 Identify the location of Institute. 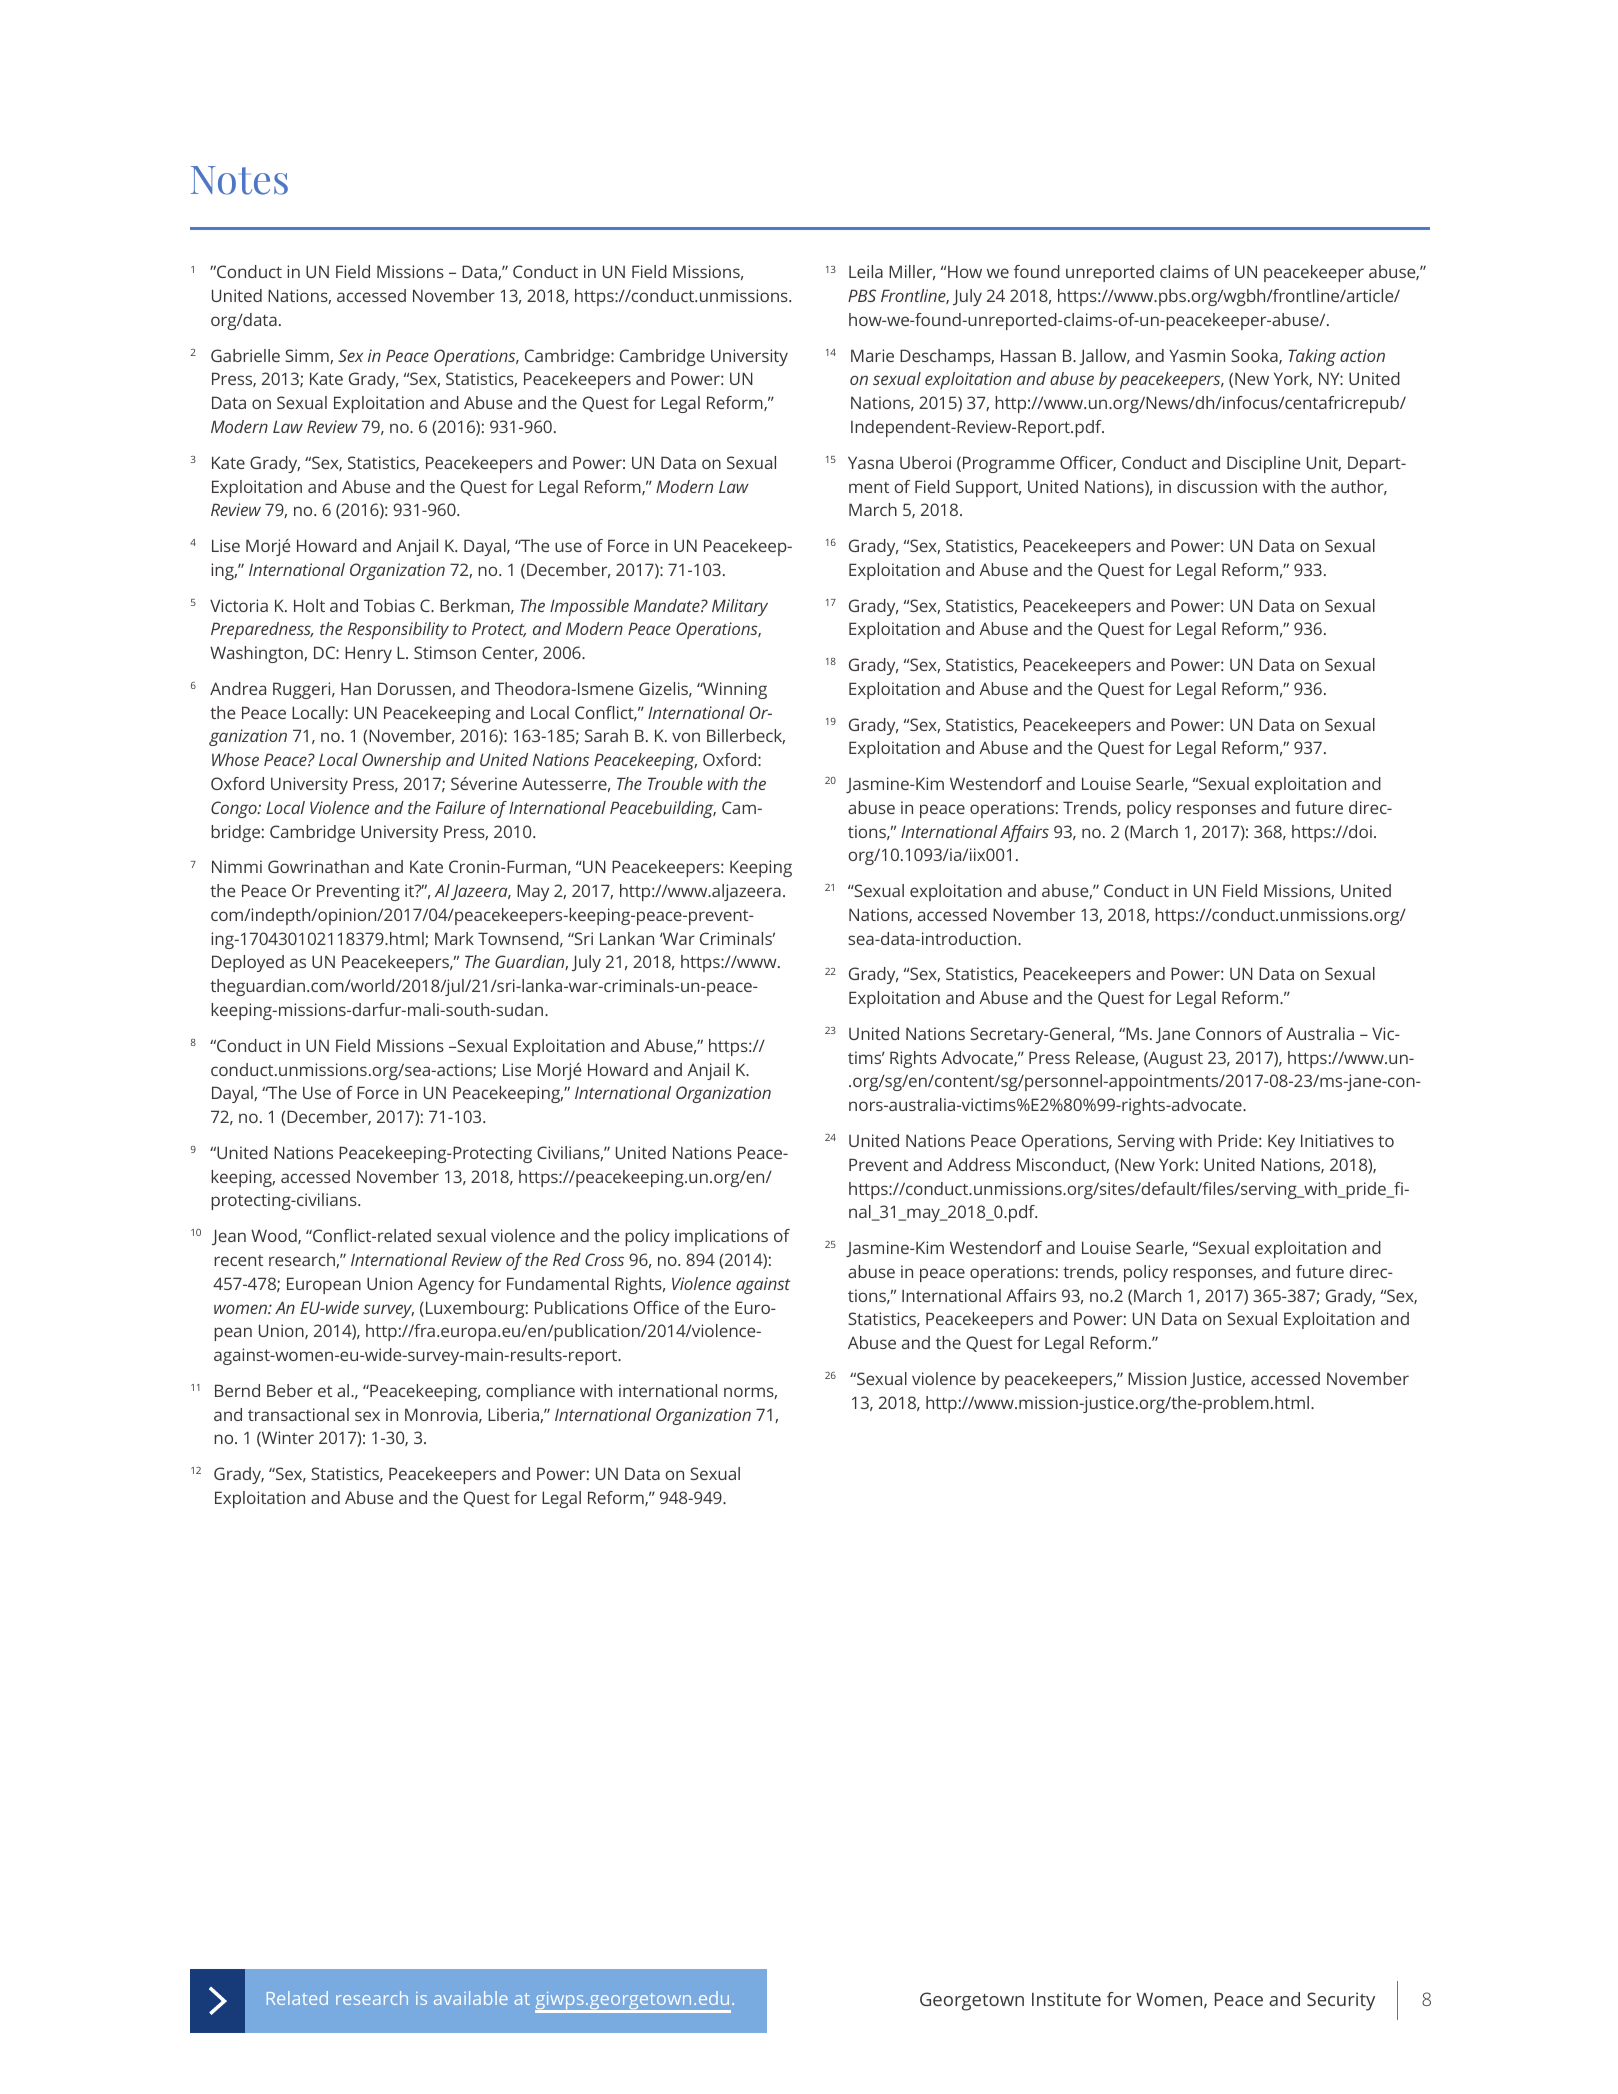
(1066, 1999).
